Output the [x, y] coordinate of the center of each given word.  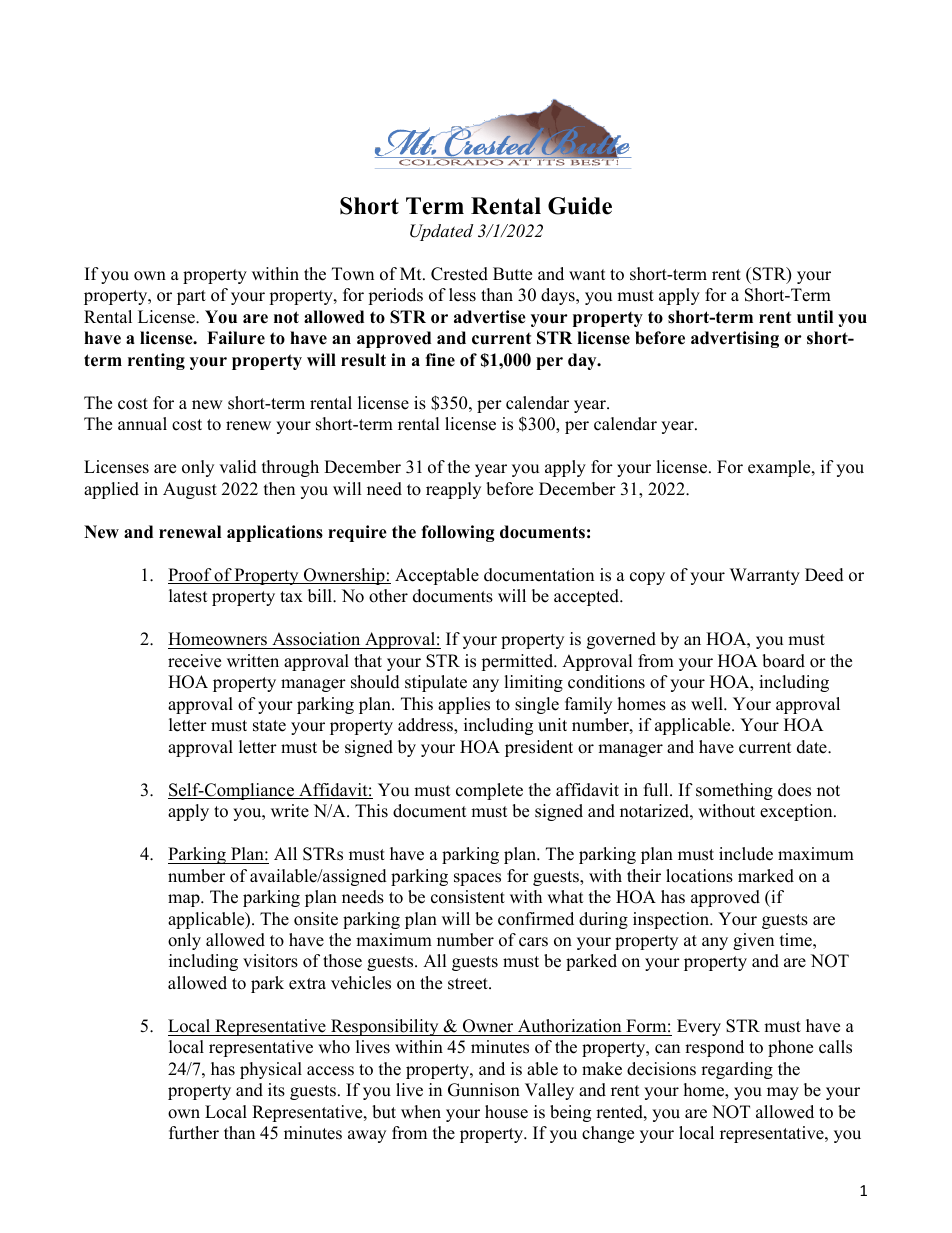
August [190, 490]
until [815, 316]
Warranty [765, 576]
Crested [459, 274]
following [458, 533]
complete [489, 791]
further [194, 1133]
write [290, 811]
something [734, 791]
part [191, 297]
